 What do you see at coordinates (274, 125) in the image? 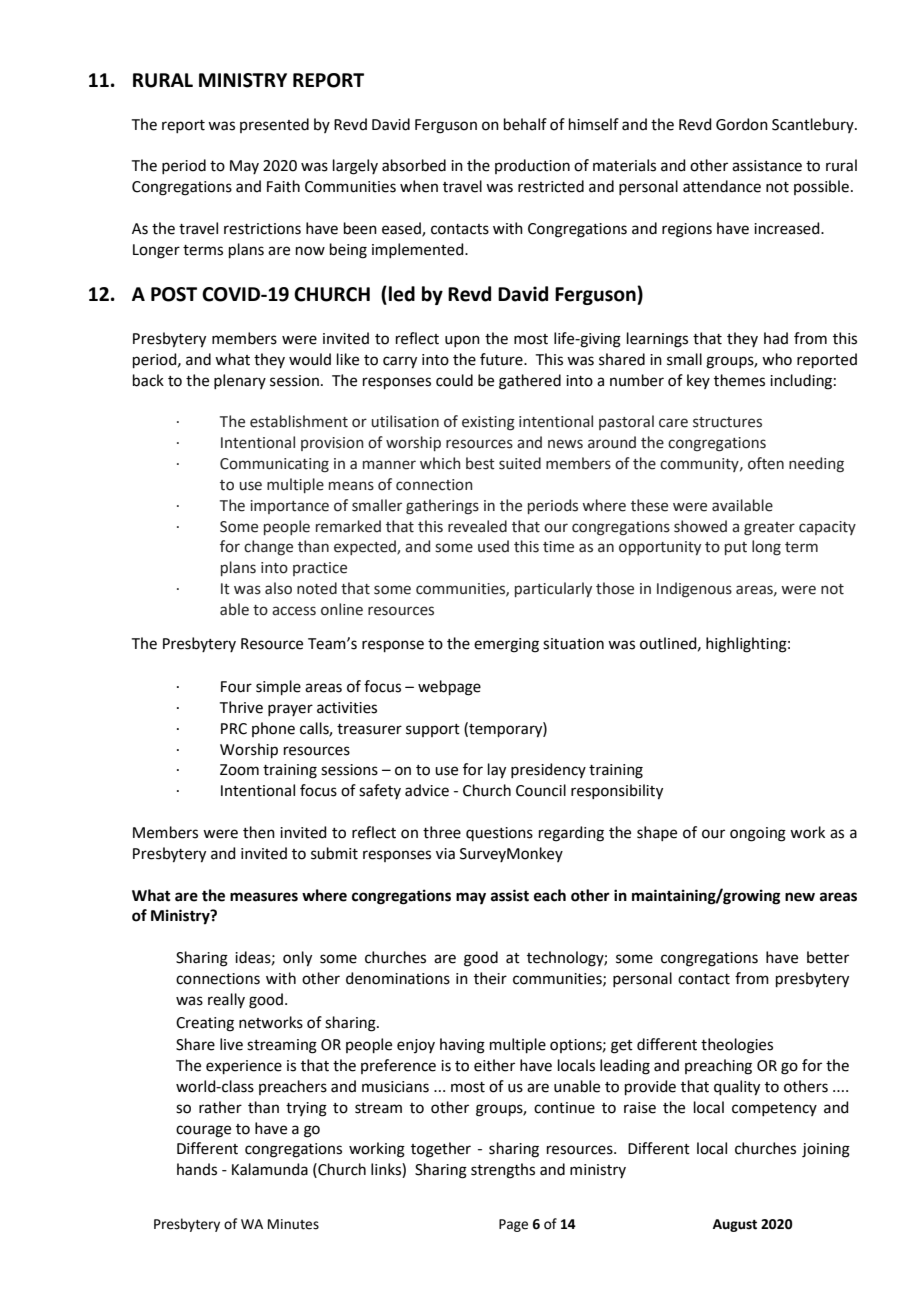
I see `presented` at bounding box center [274, 125].
